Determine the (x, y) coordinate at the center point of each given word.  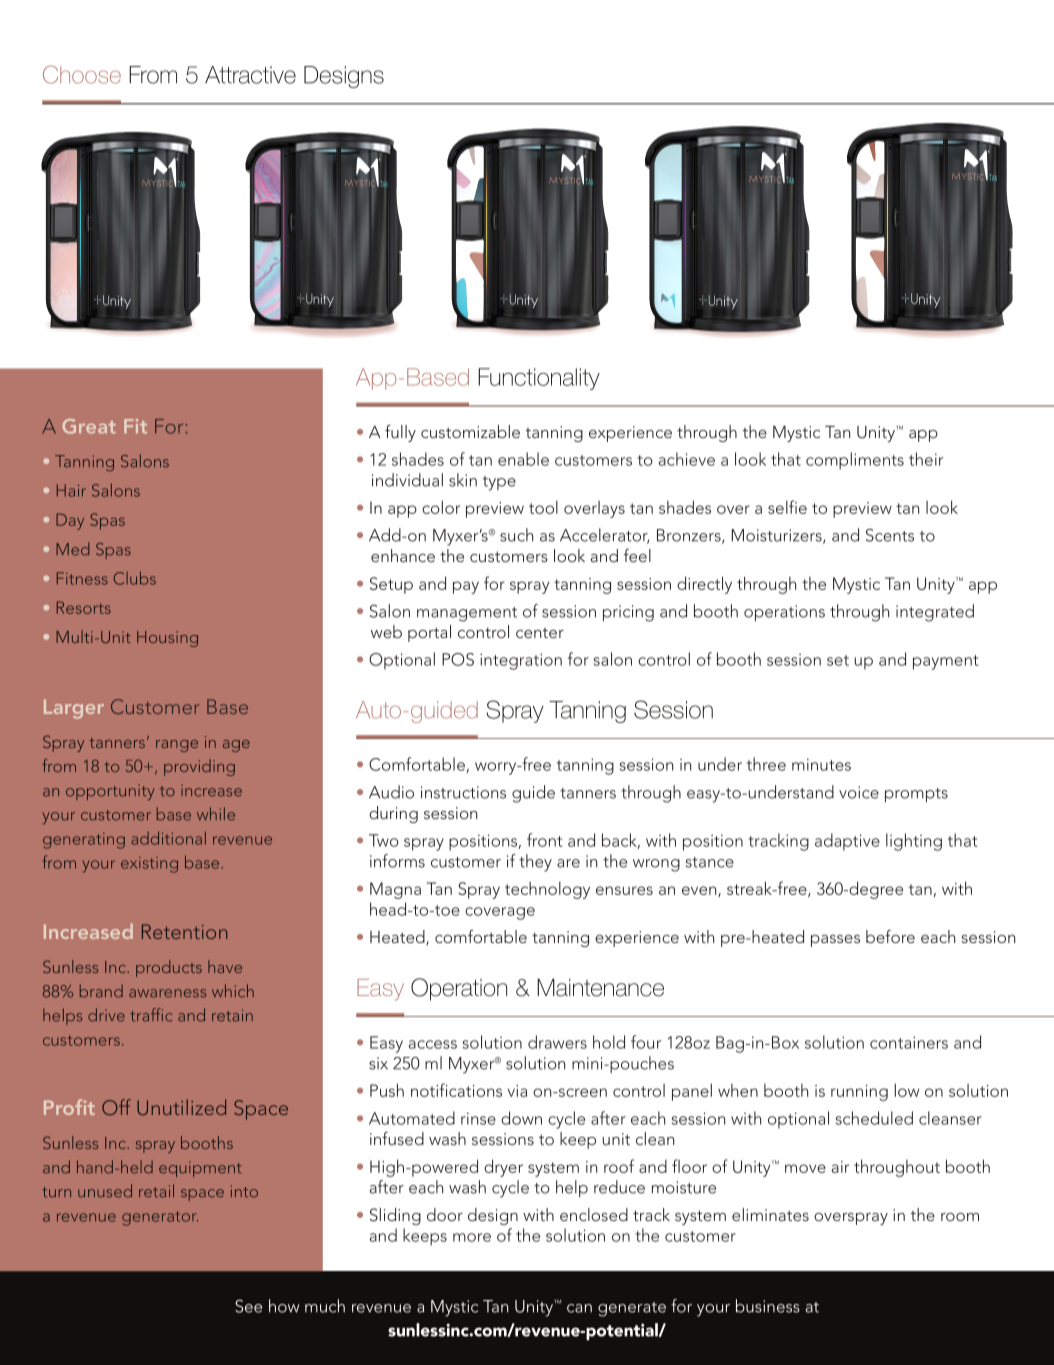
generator (160, 1218)
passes (835, 941)
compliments (855, 461)
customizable (470, 431)
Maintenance (600, 987)
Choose (82, 75)
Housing (167, 639)
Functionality (539, 379)
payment (945, 662)
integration (521, 661)
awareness (167, 993)
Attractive (250, 75)
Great (89, 426)
